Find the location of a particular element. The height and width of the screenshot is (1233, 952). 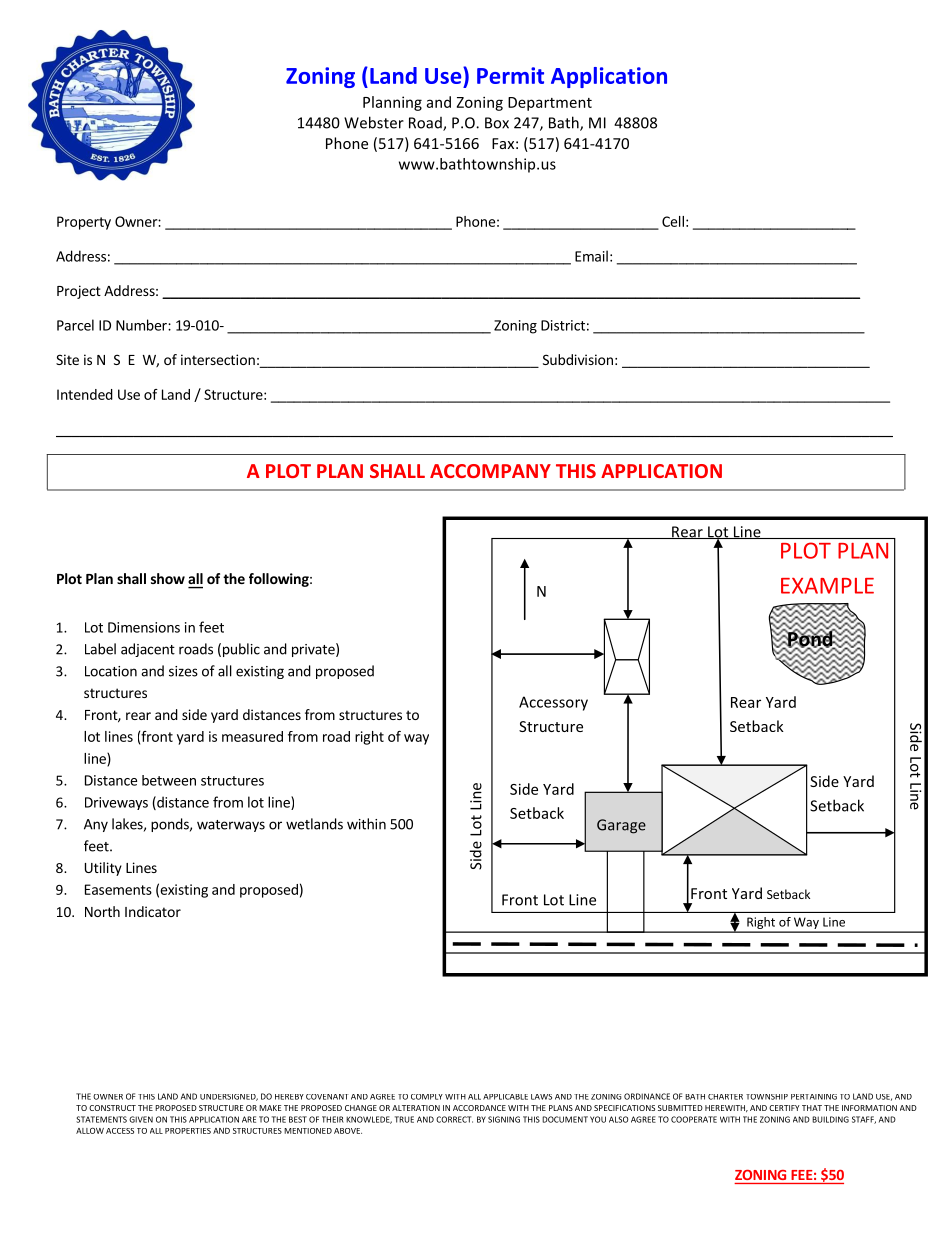

ACCOMPANY is located at coordinates (490, 471).
